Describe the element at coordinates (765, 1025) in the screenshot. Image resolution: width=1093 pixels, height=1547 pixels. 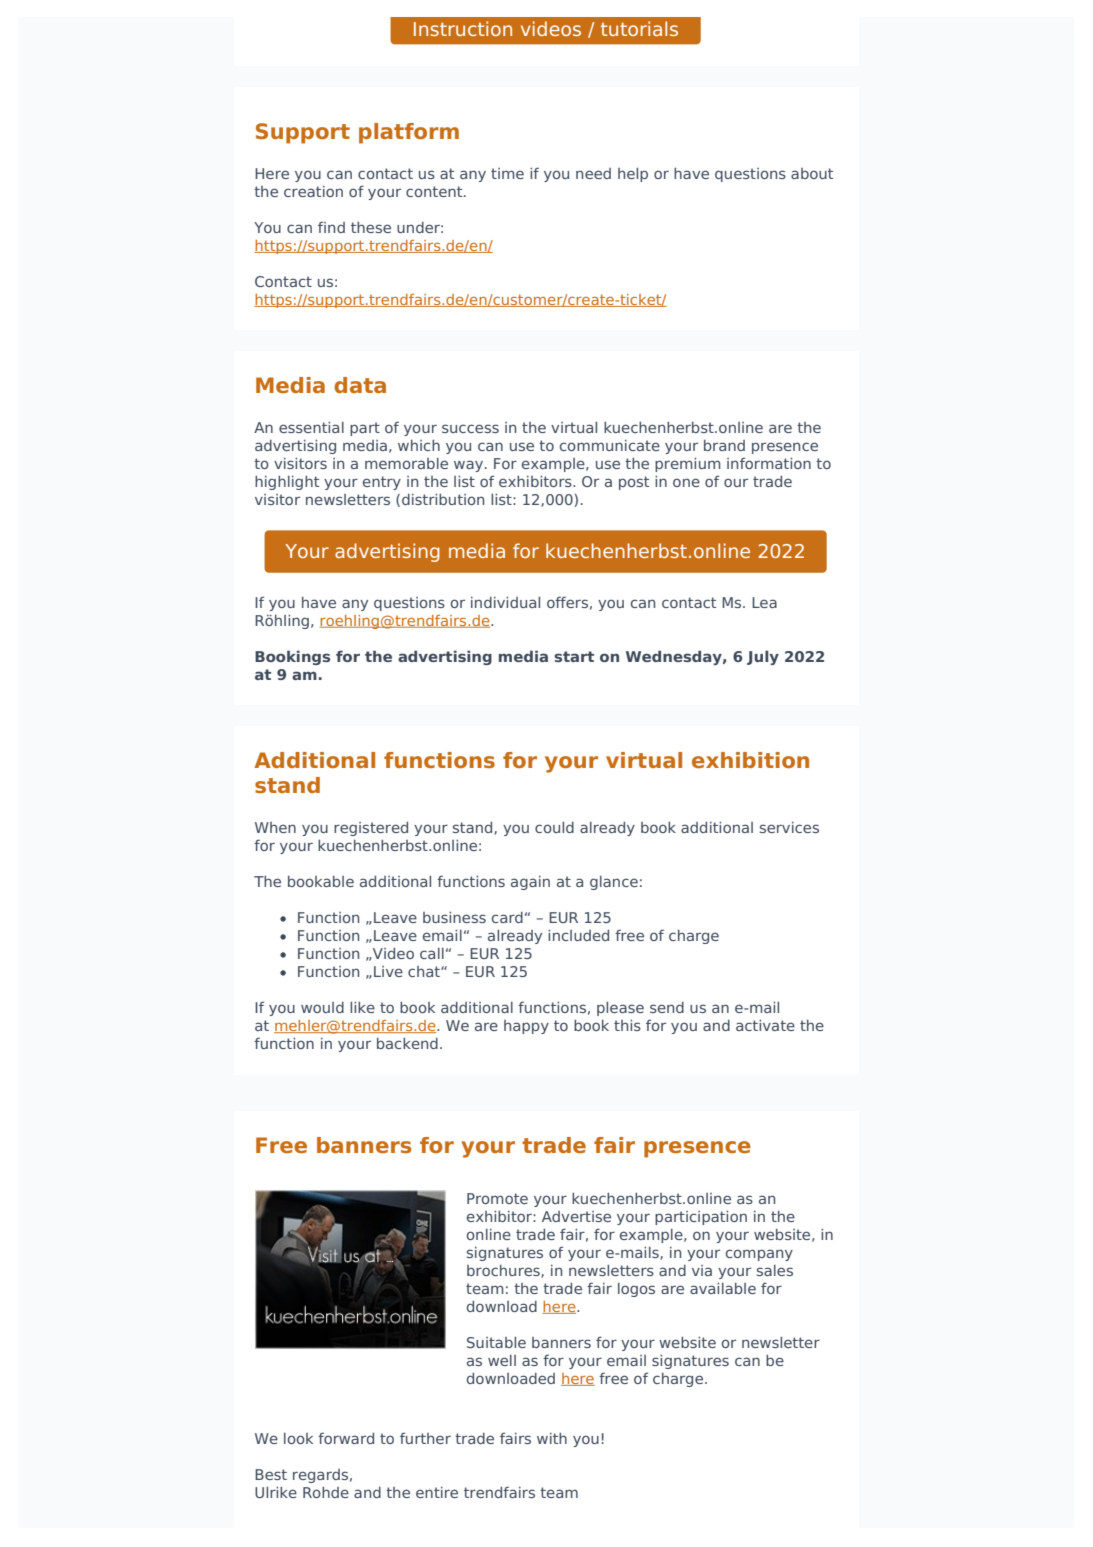
I see `activate` at that location.
